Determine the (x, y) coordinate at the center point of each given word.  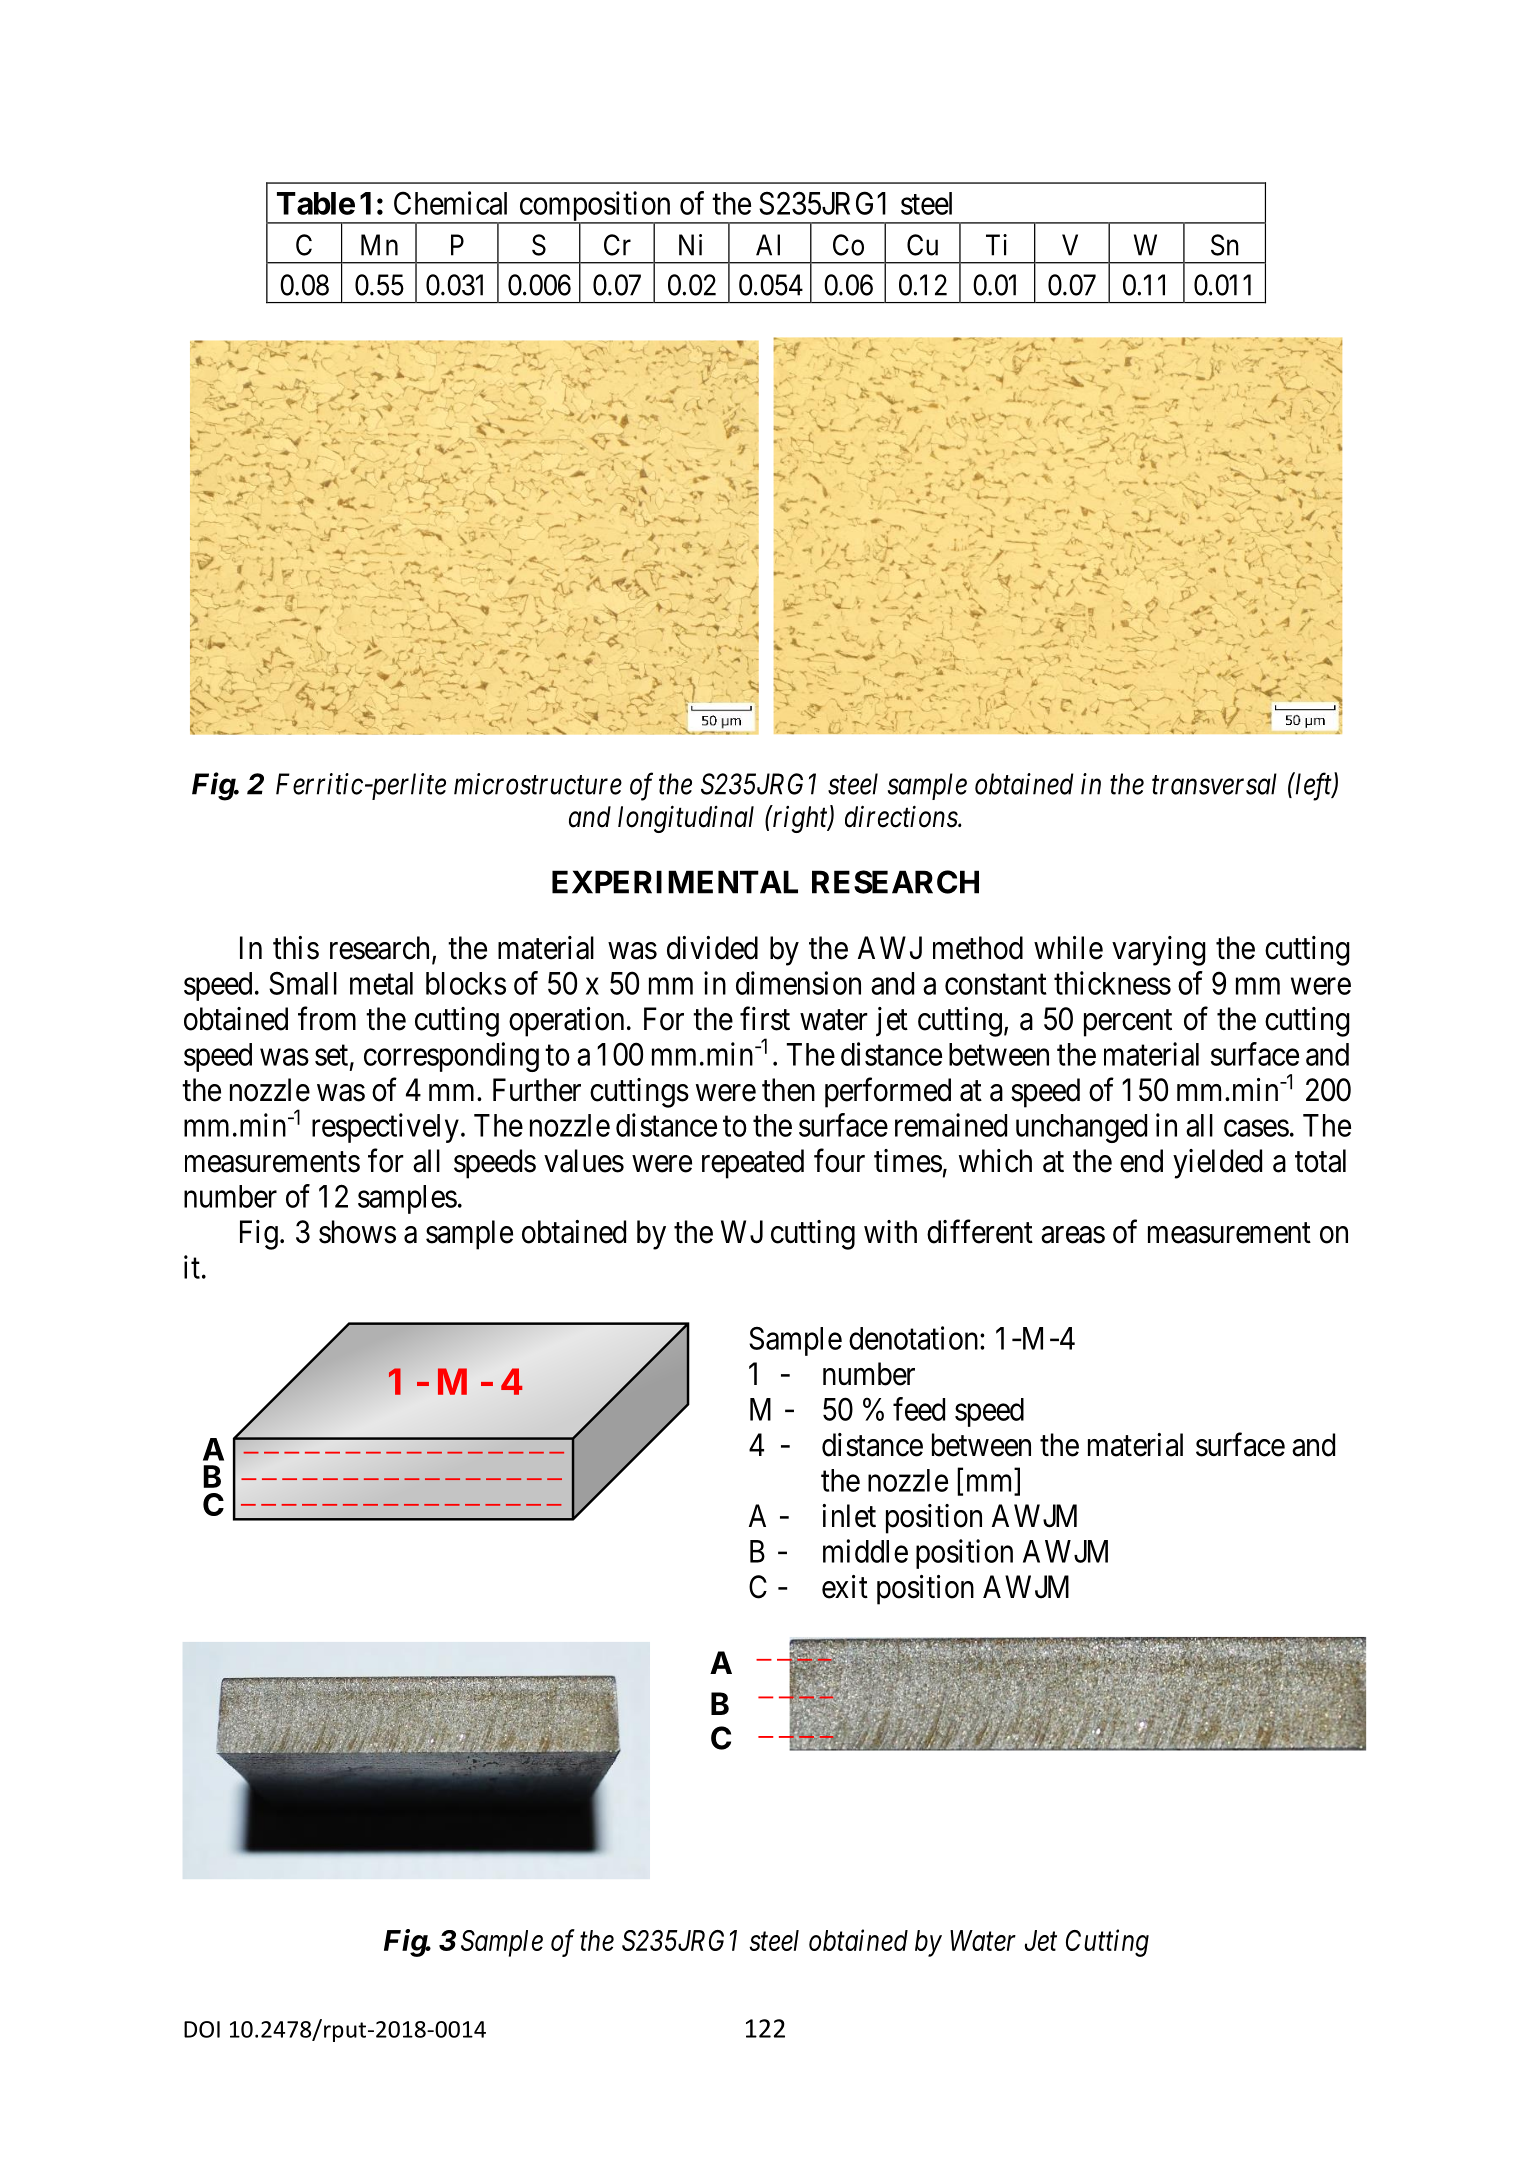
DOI (202, 2029)
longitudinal (686, 819)
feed (919, 1409)
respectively (385, 1128)
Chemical (450, 203)
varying (1159, 951)
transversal (1214, 784)
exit (845, 1587)
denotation (915, 1338)
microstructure (538, 784)
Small (303, 983)
